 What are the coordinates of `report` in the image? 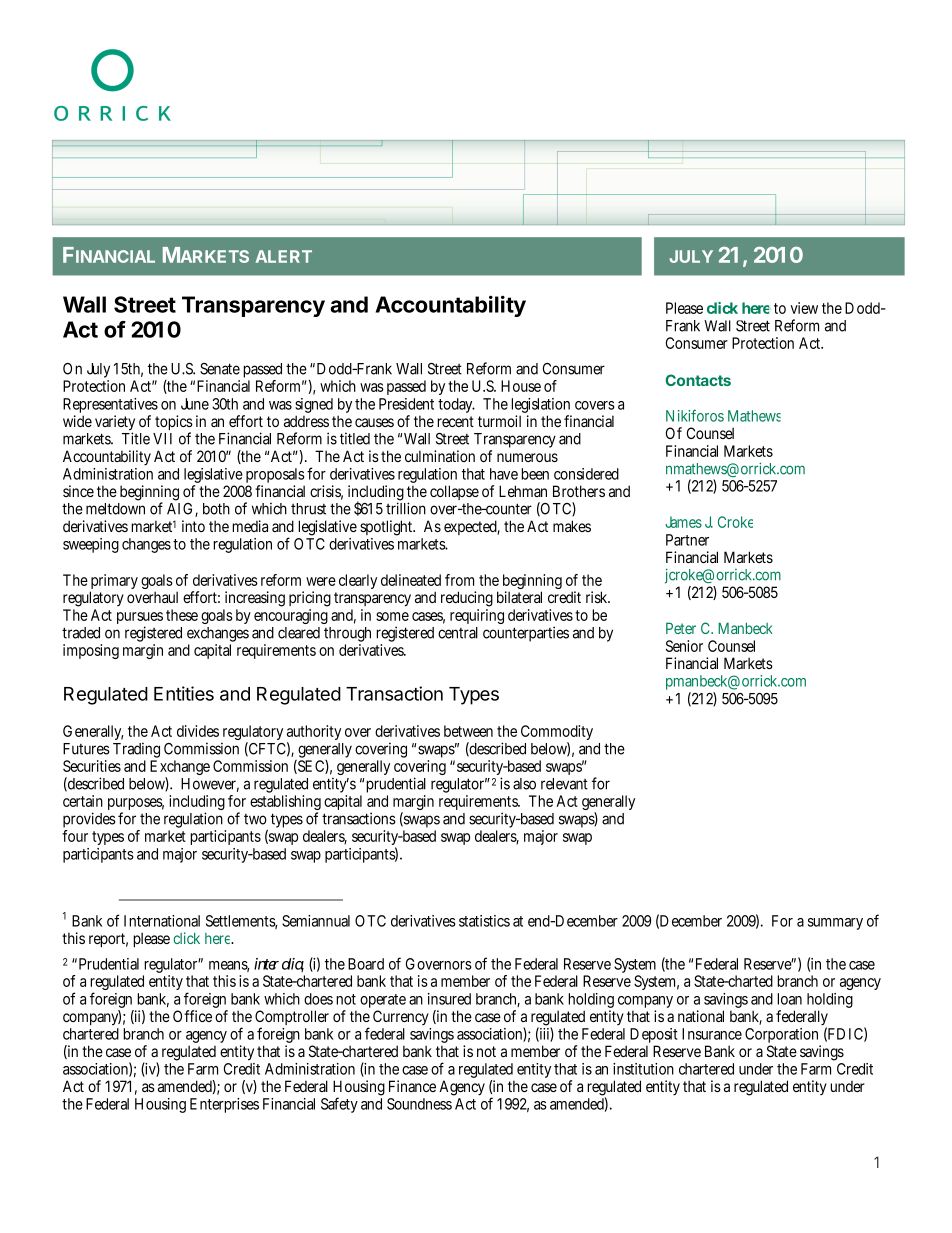 It's located at (107, 940).
